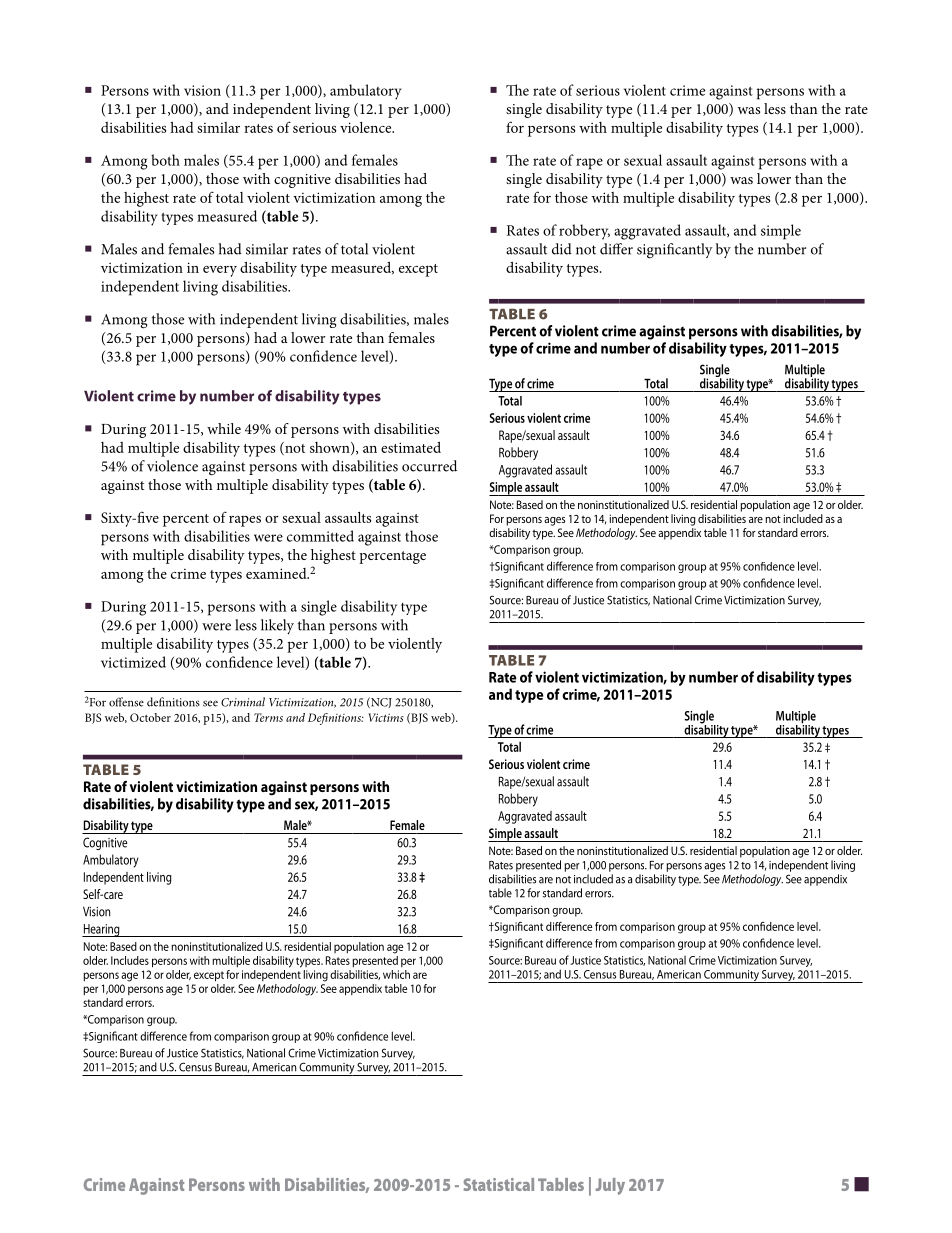  What do you see at coordinates (165, 160) in the screenshot?
I see `both` at bounding box center [165, 160].
